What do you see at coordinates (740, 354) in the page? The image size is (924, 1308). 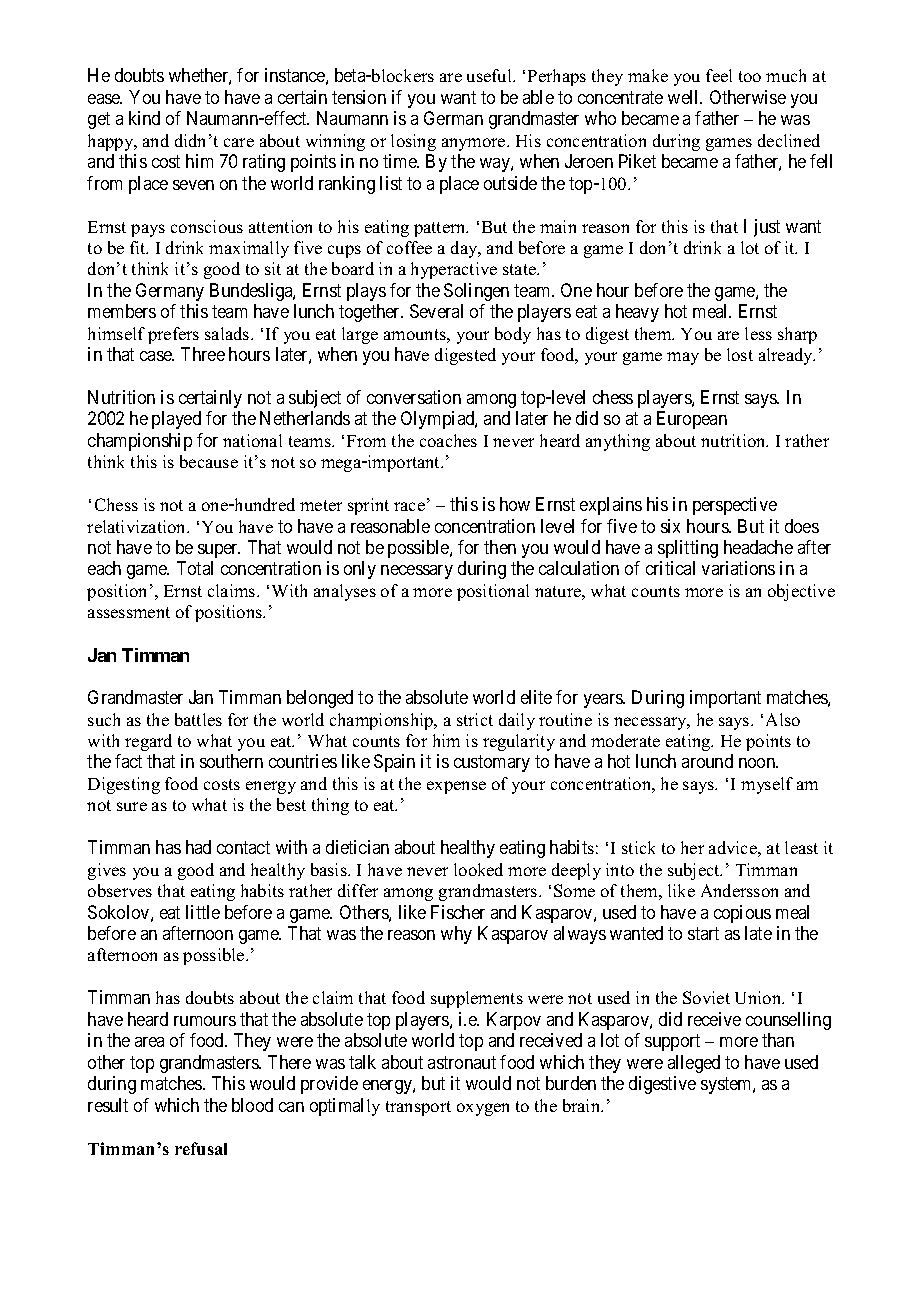 I see `lost` at bounding box center [740, 354].
